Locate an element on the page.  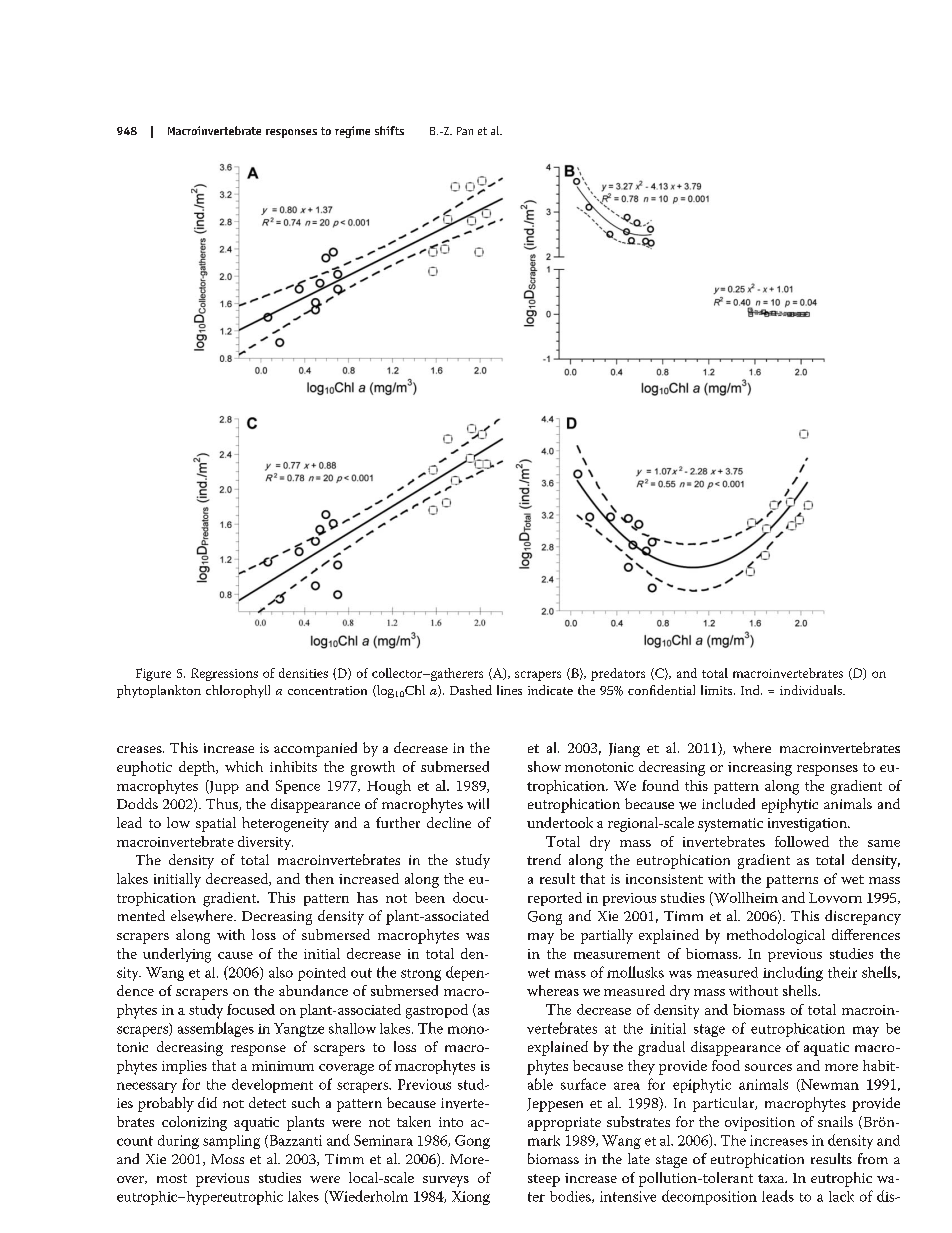
taxa is located at coordinates (772, 1178).
